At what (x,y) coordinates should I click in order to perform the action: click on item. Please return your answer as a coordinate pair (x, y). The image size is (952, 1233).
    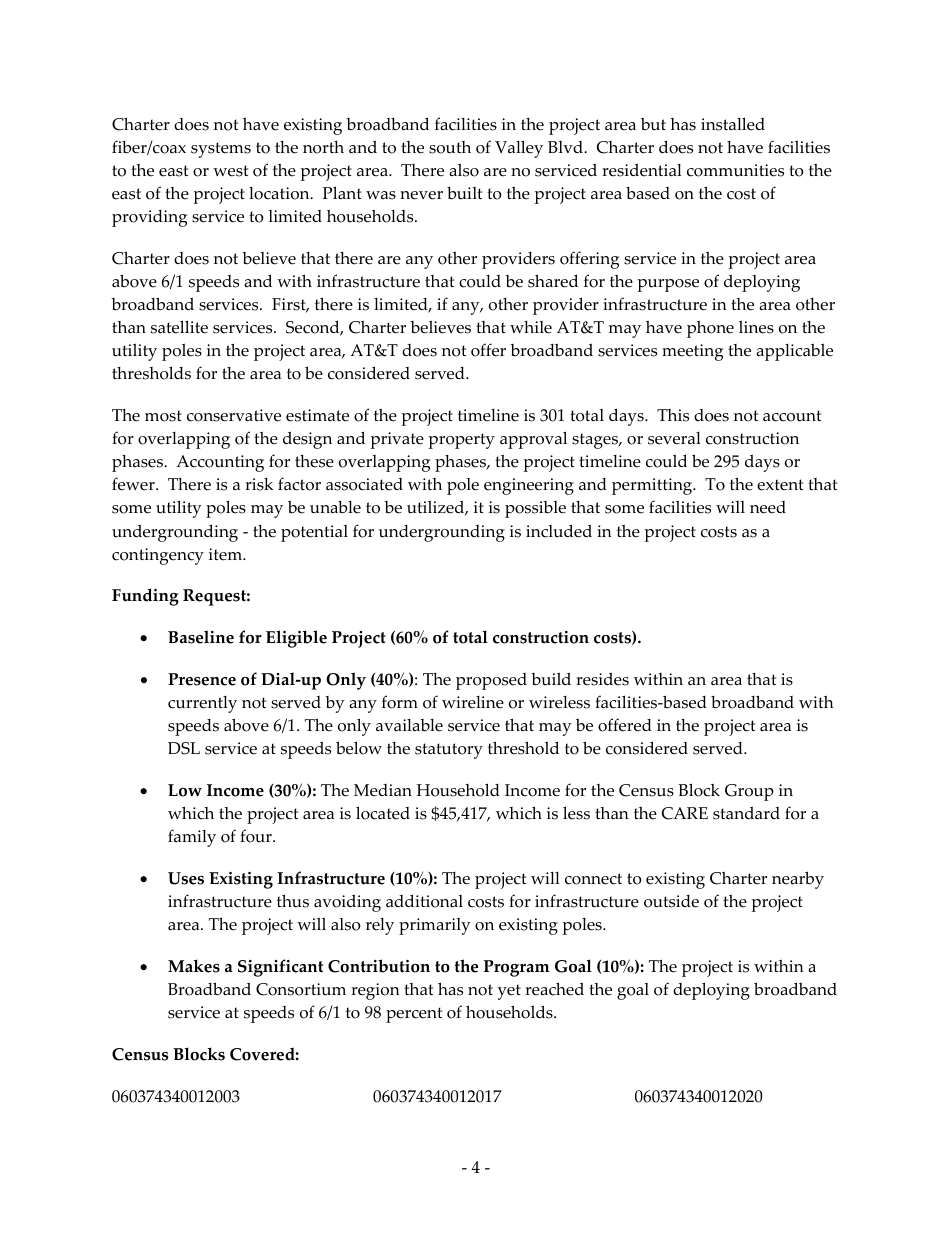
    Looking at the image, I should click on (226, 554).
